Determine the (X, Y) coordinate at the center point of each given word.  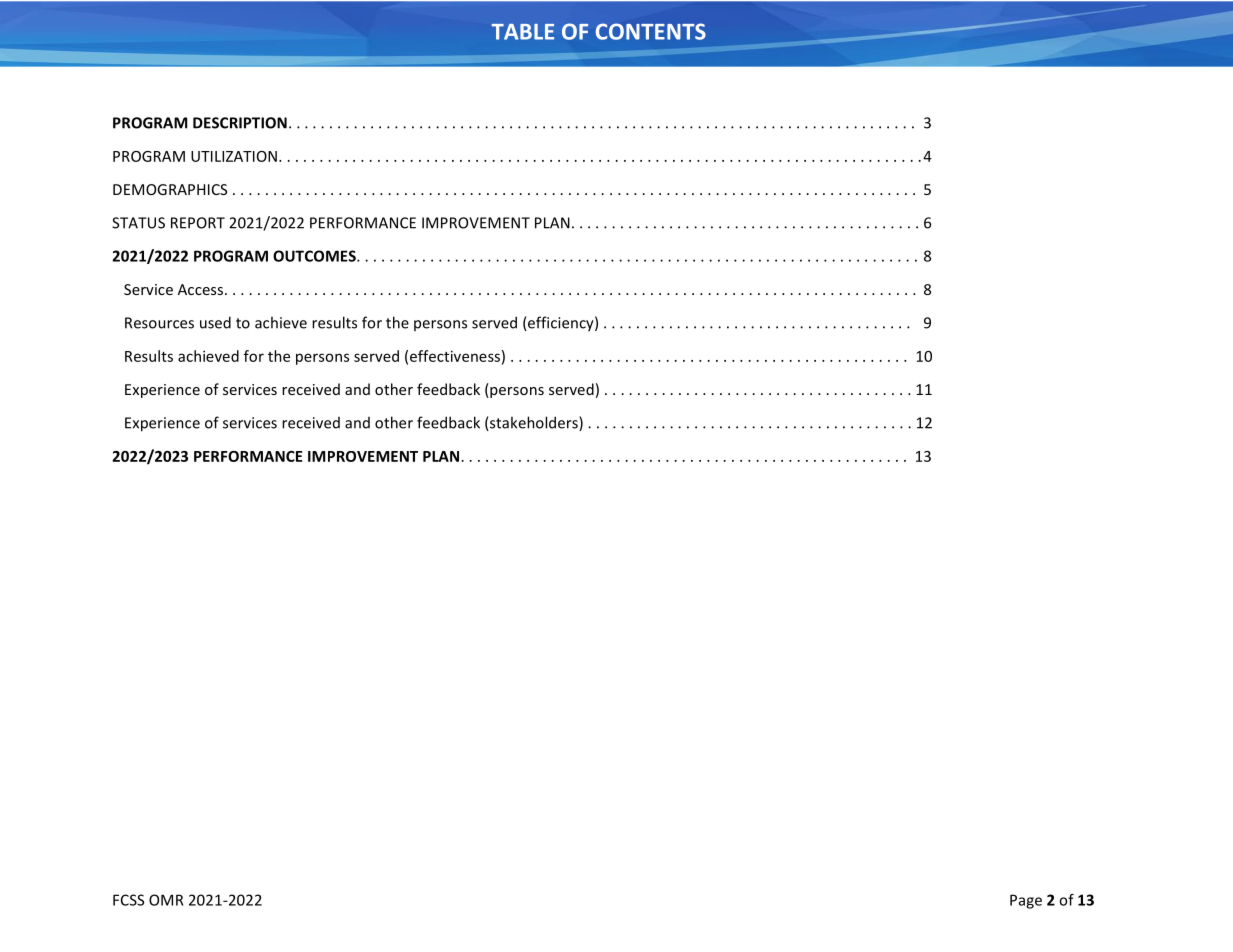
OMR (166, 900)
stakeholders (534, 423)
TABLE (523, 32)
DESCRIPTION (240, 123)
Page (1026, 901)
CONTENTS (651, 31)
